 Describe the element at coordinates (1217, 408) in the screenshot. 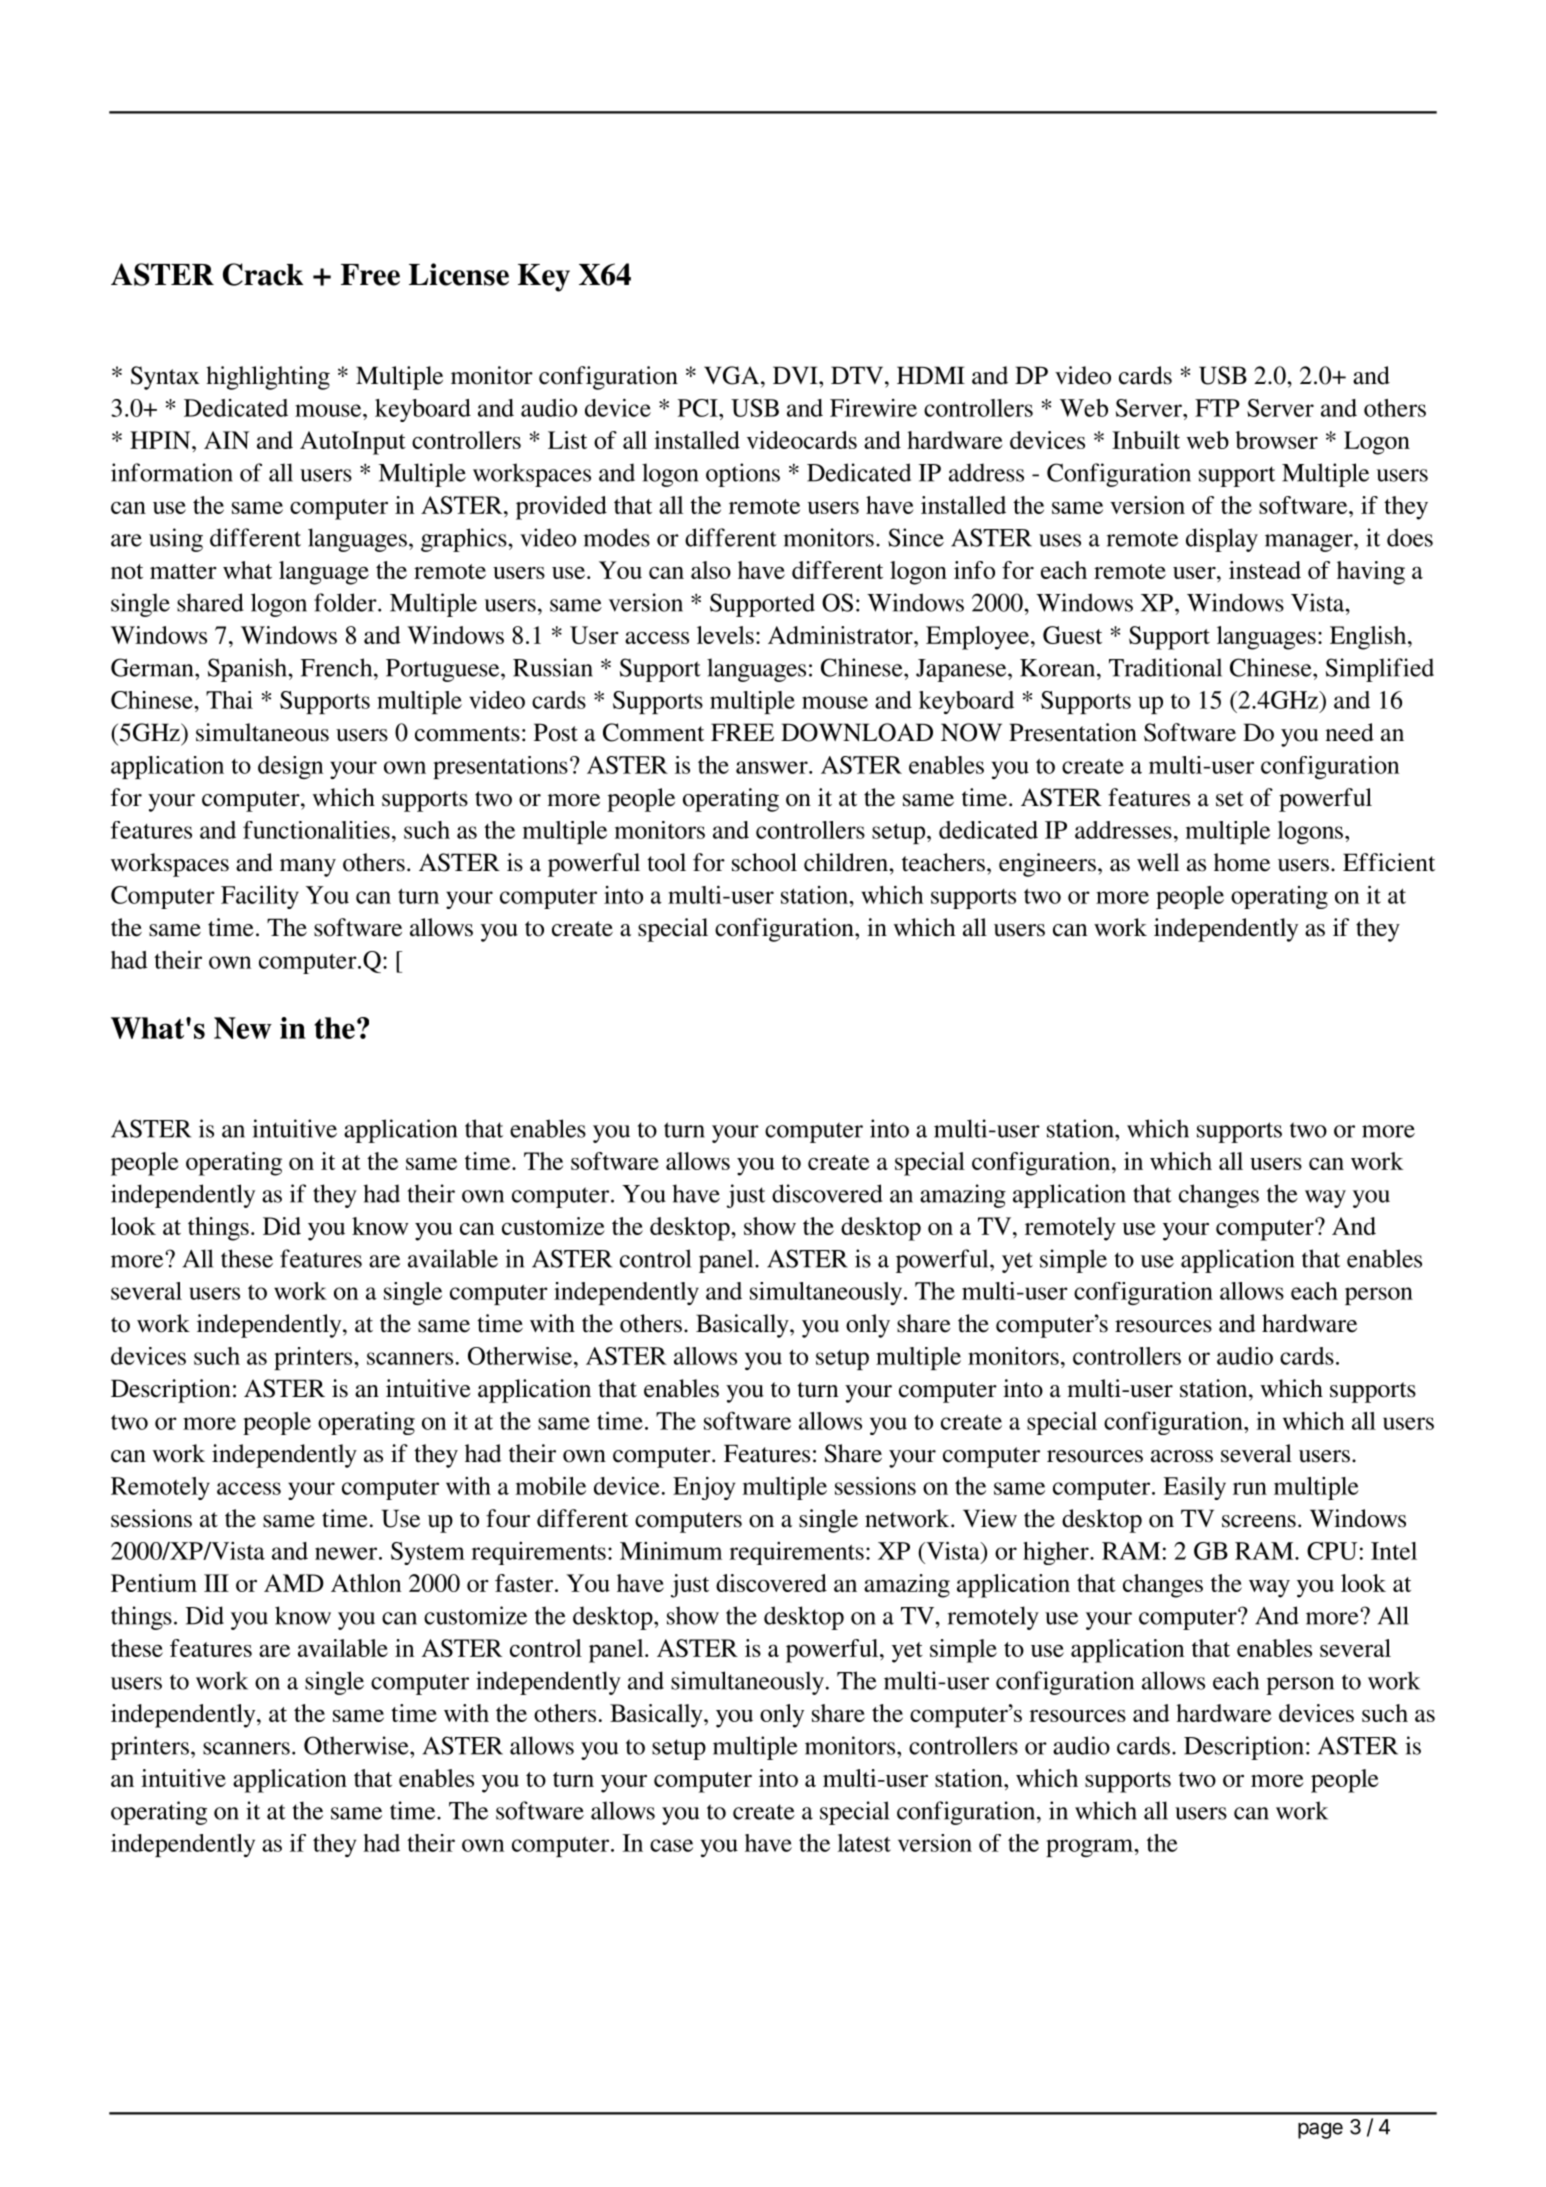

I see `FTP` at that location.
